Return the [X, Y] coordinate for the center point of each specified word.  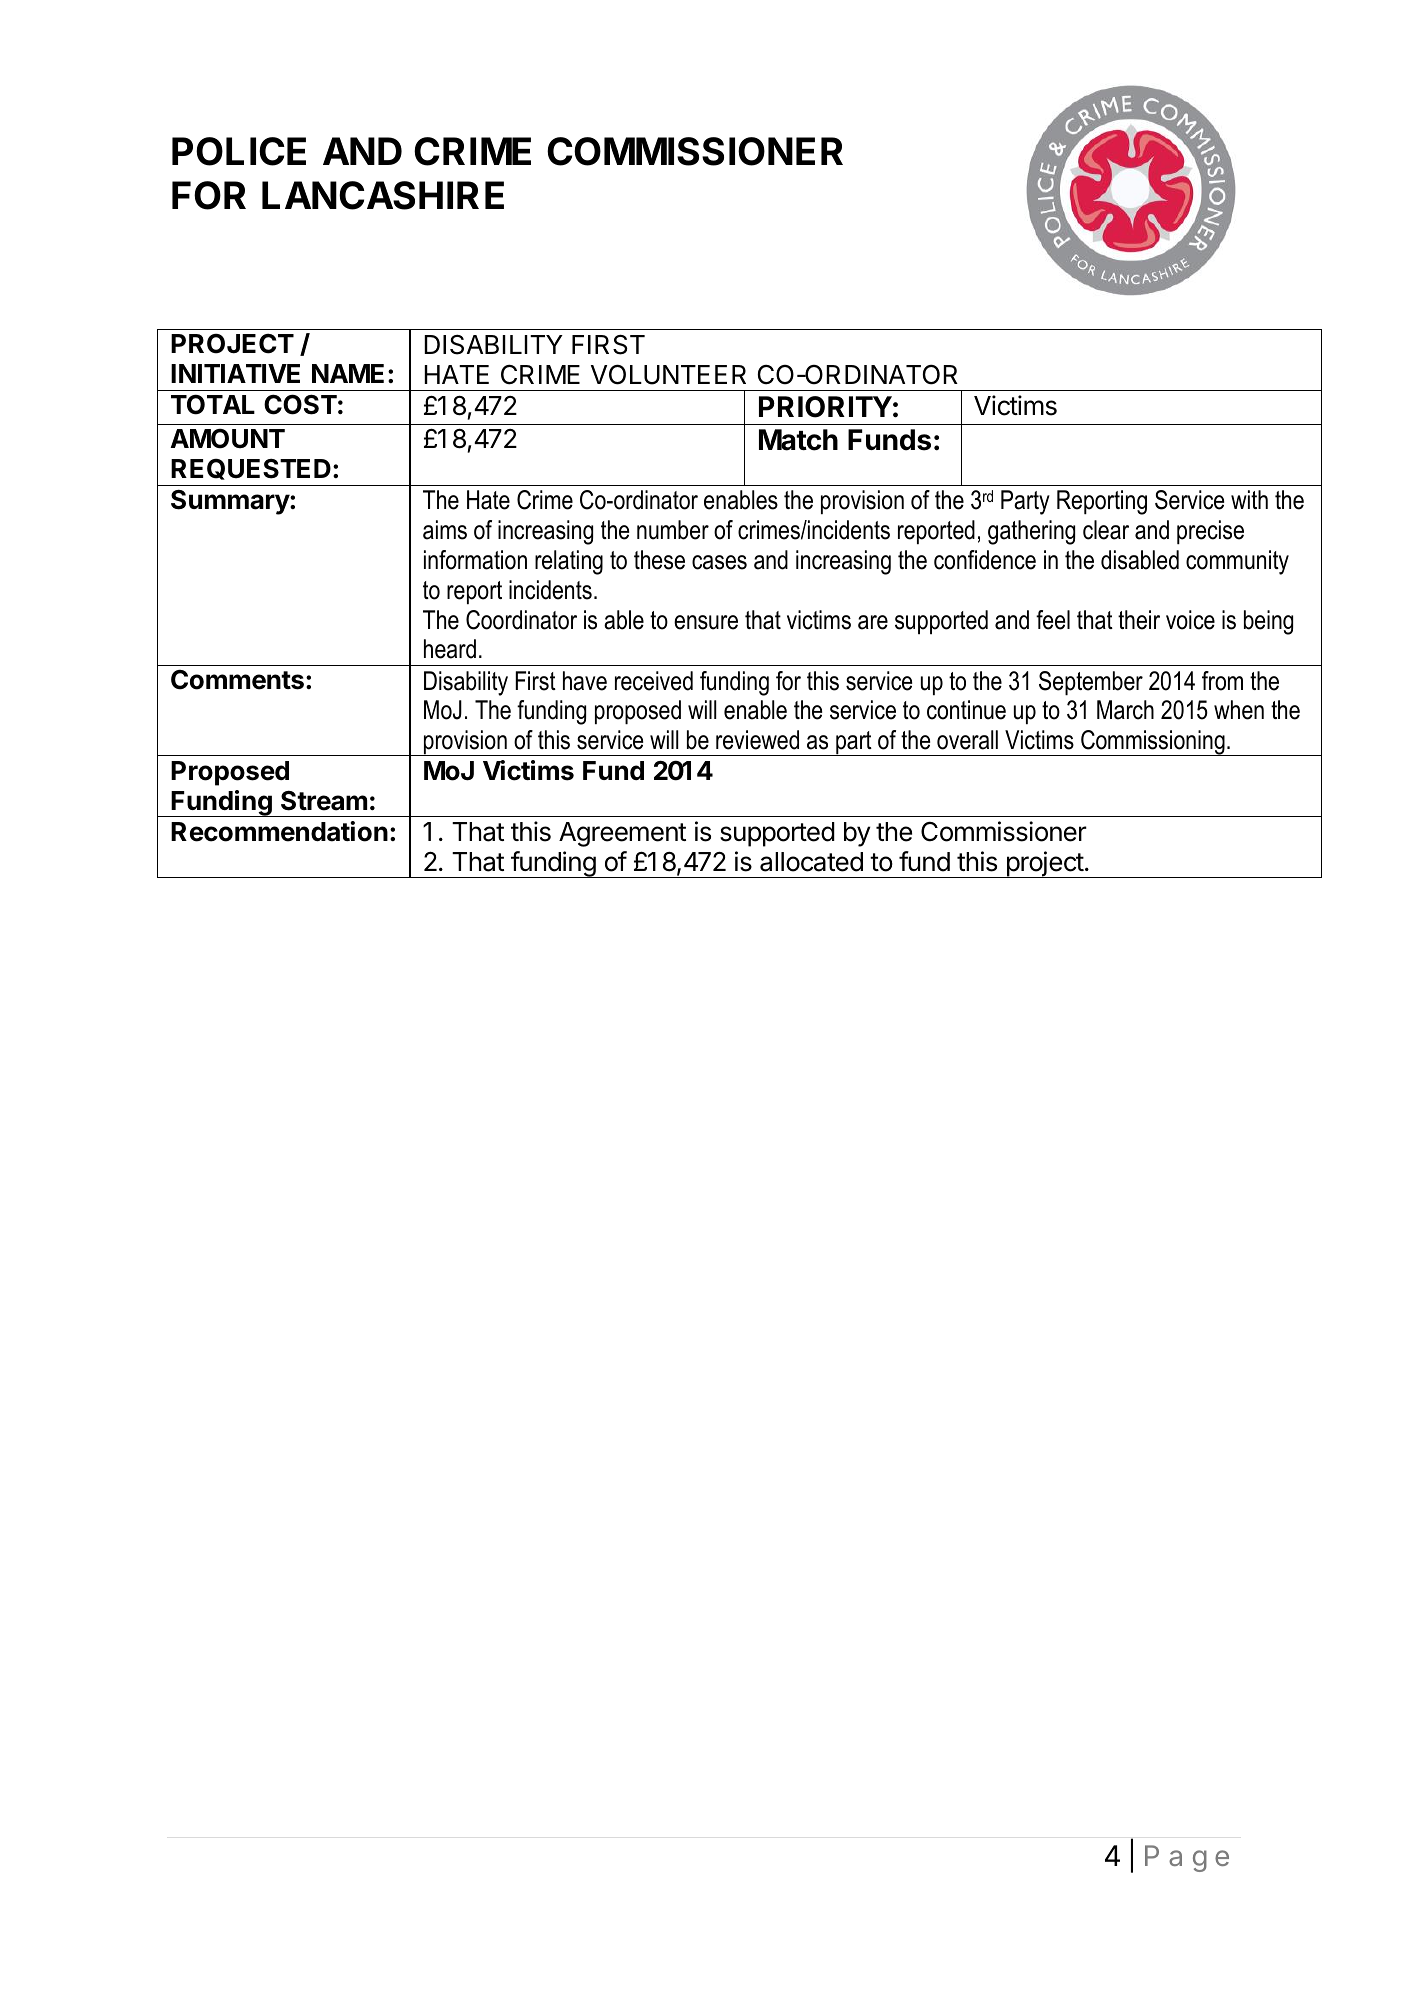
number [673, 530]
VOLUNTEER [668, 374]
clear [1106, 530]
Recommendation [279, 831]
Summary [231, 502]
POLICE [239, 151]
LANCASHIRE [383, 195]
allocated [811, 862]
